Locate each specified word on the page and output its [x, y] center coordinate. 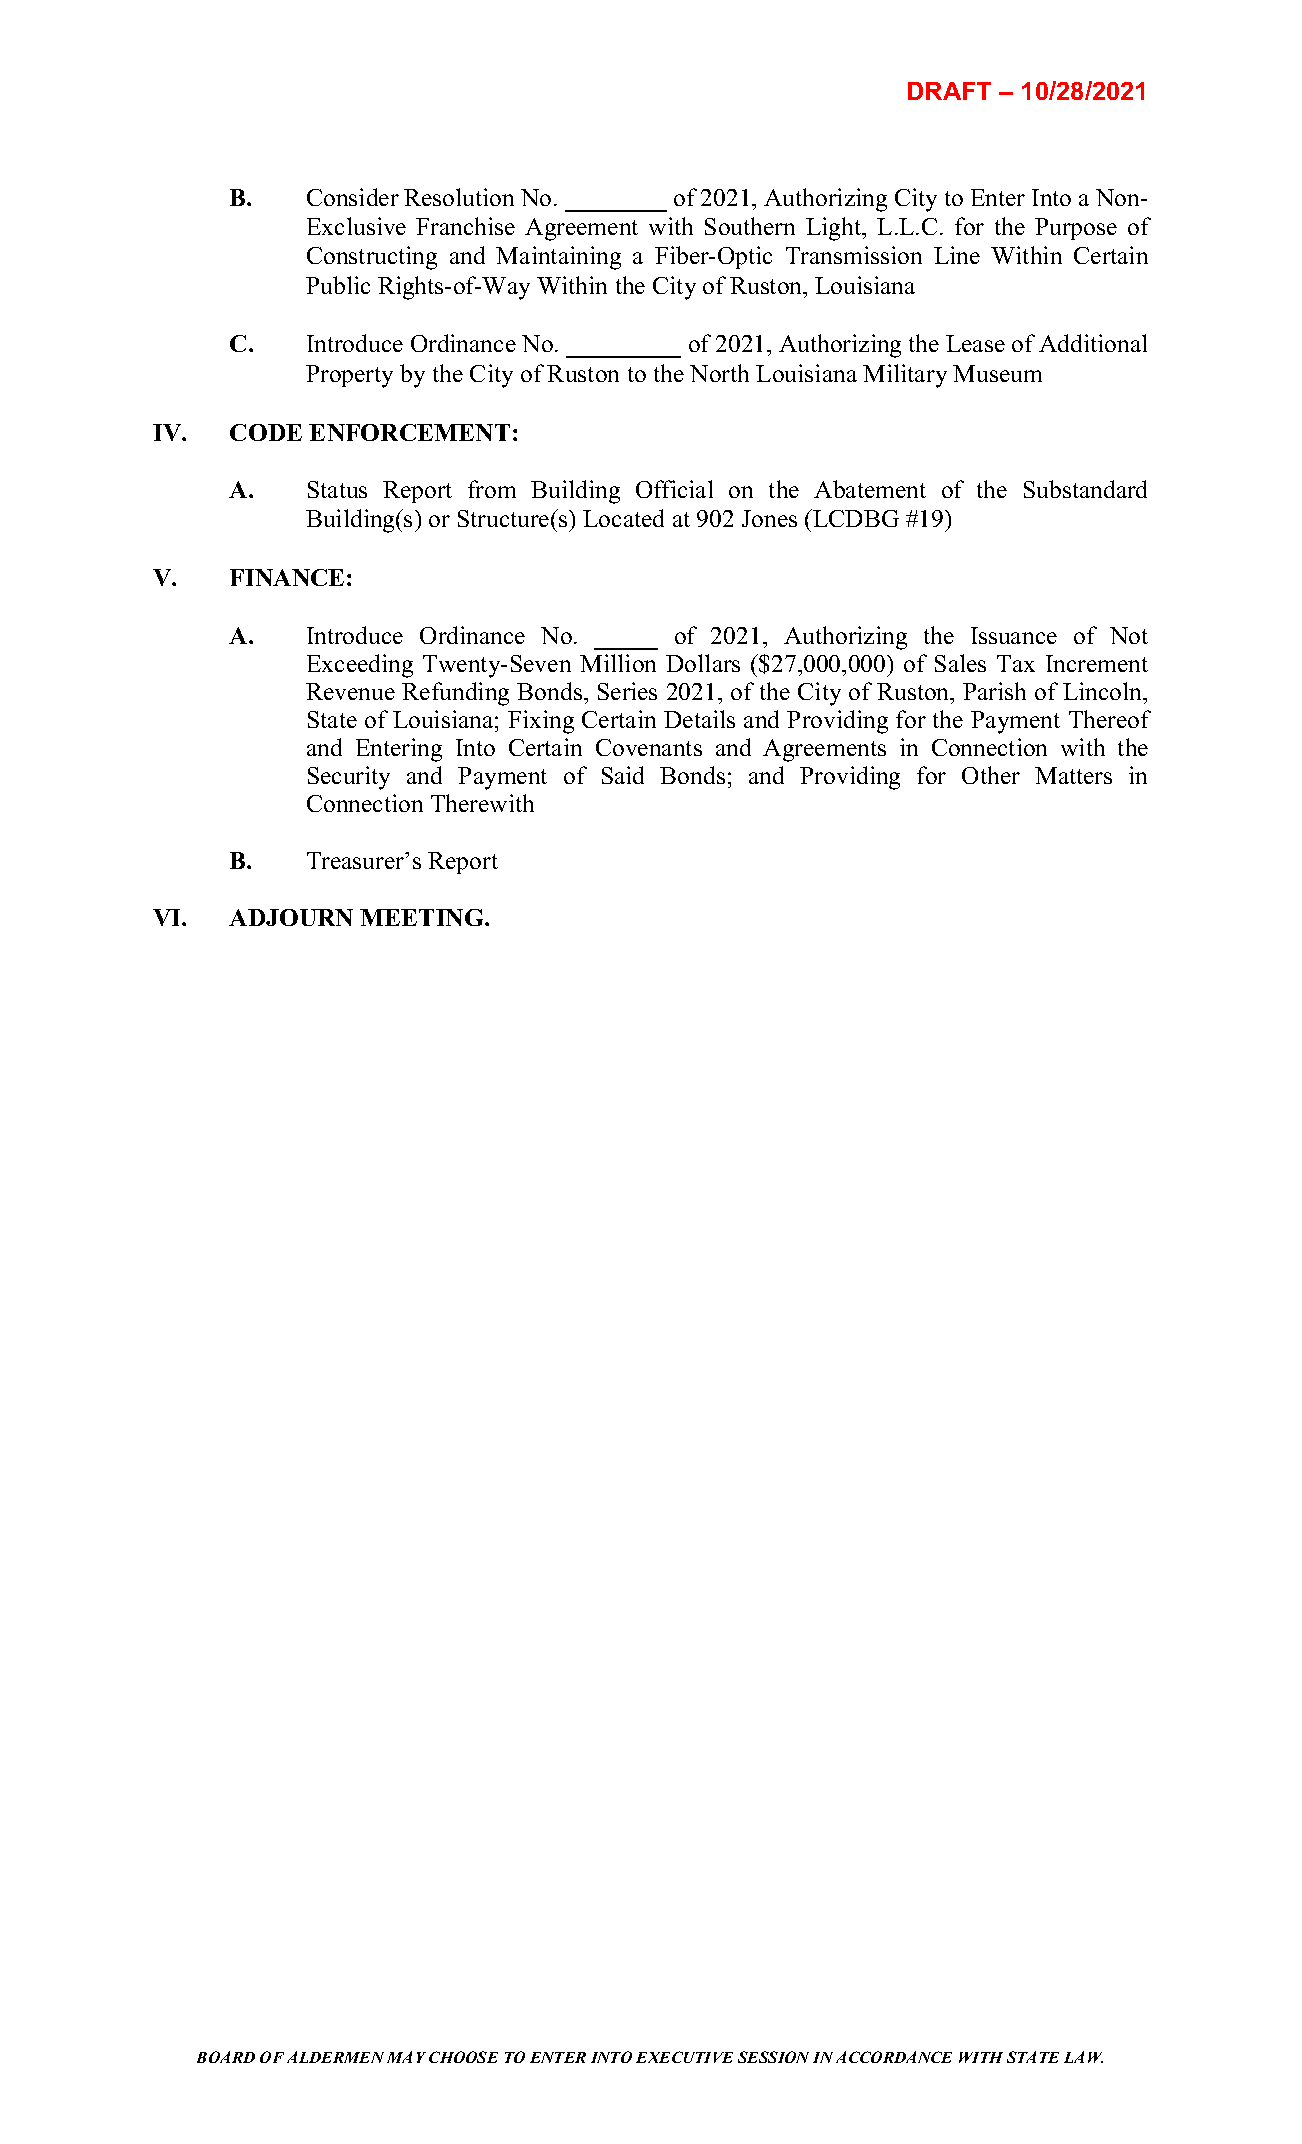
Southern [750, 226]
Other [991, 775]
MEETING [423, 917]
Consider [353, 197]
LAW [1083, 2057]
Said [623, 775]
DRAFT [949, 91]
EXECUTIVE [684, 2057]
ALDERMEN [335, 2057]
